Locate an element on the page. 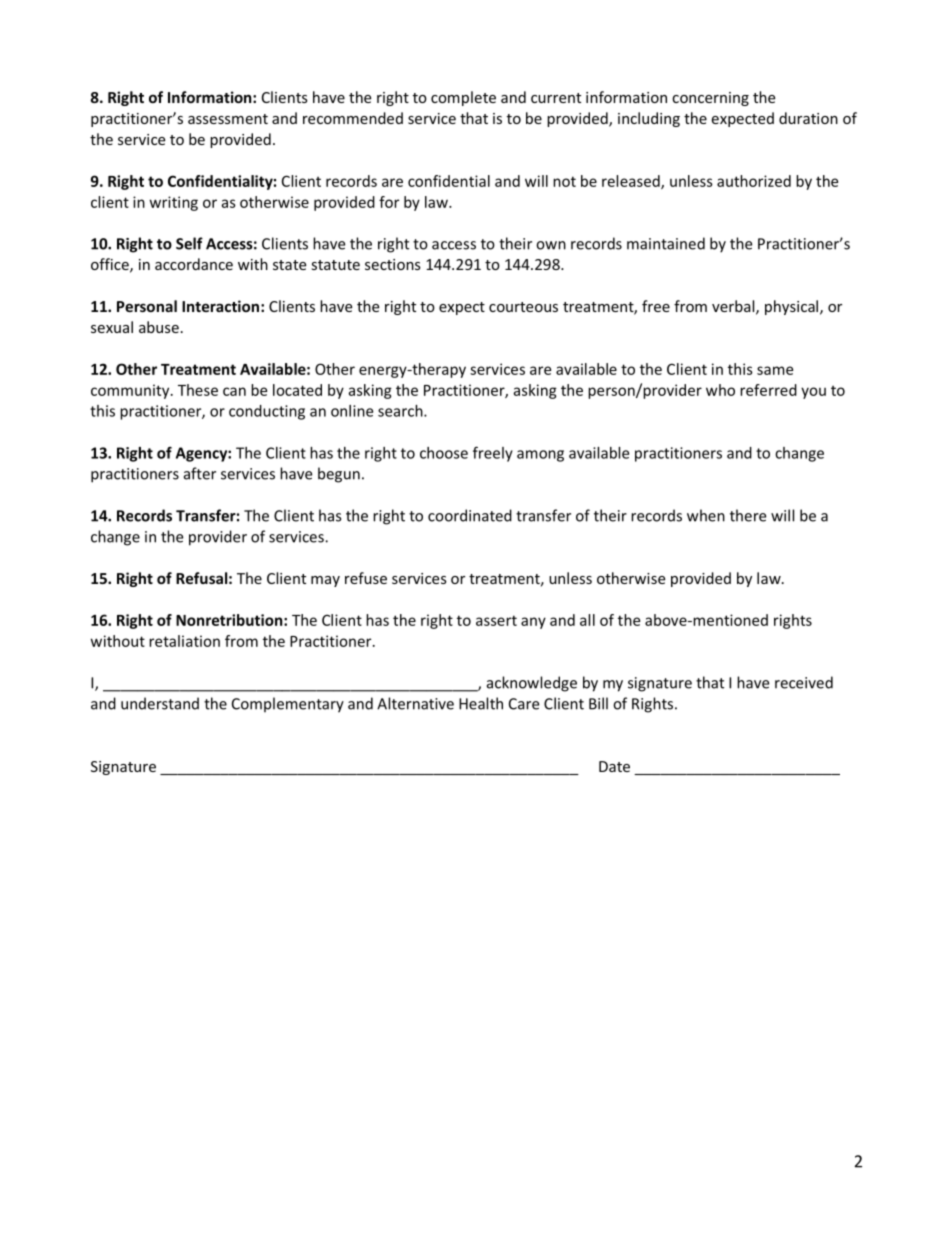 The width and height of the image is (952, 1233). retaliation is located at coordinates (184, 641).
